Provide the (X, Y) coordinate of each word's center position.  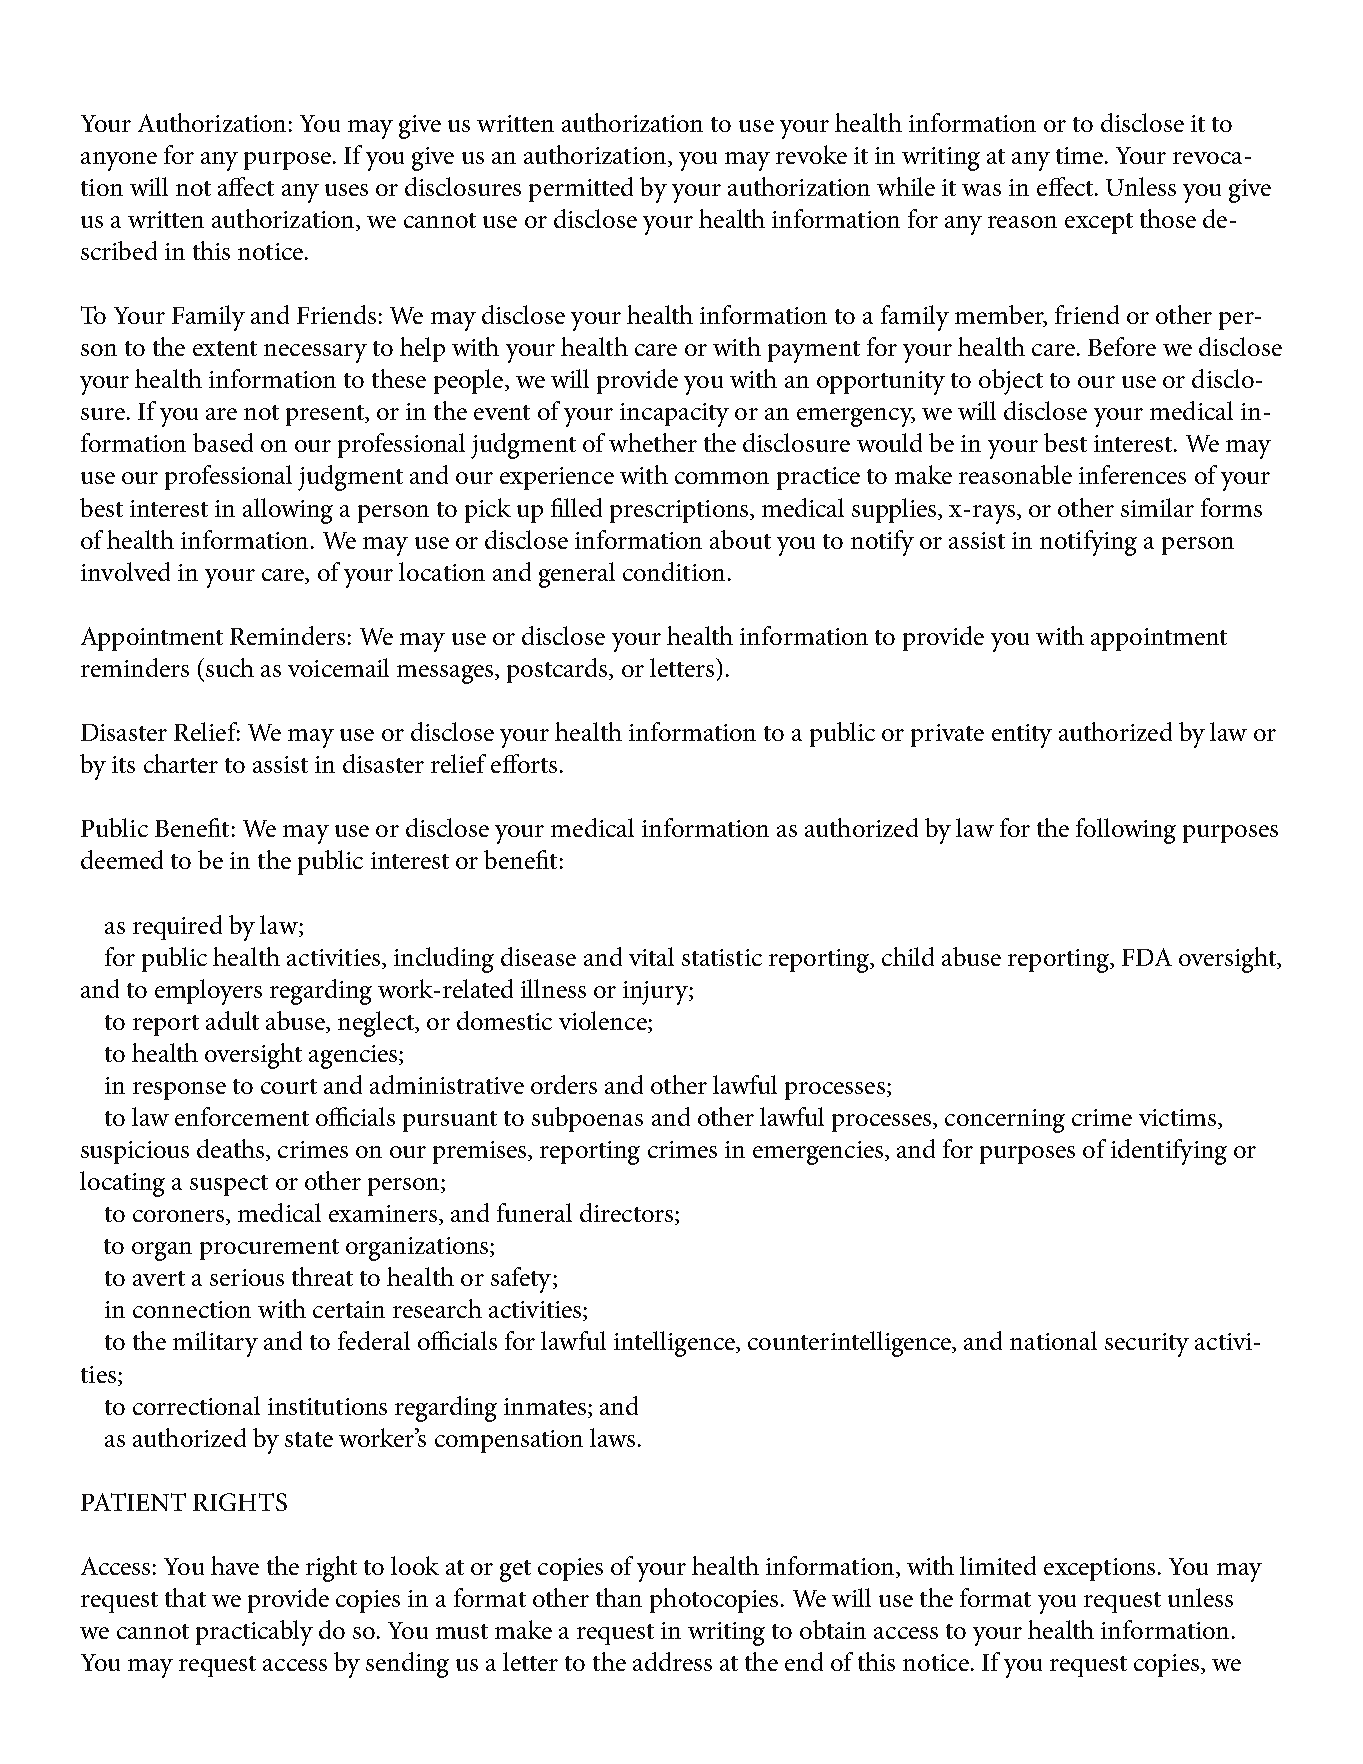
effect (1066, 186)
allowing (288, 511)
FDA (1147, 957)
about (740, 539)
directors (626, 1212)
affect (246, 186)
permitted (581, 189)
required (177, 927)
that (185, 1597)
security (1147, 1345)
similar (1157, 507)
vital (651, 956)
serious (247, 1277)
